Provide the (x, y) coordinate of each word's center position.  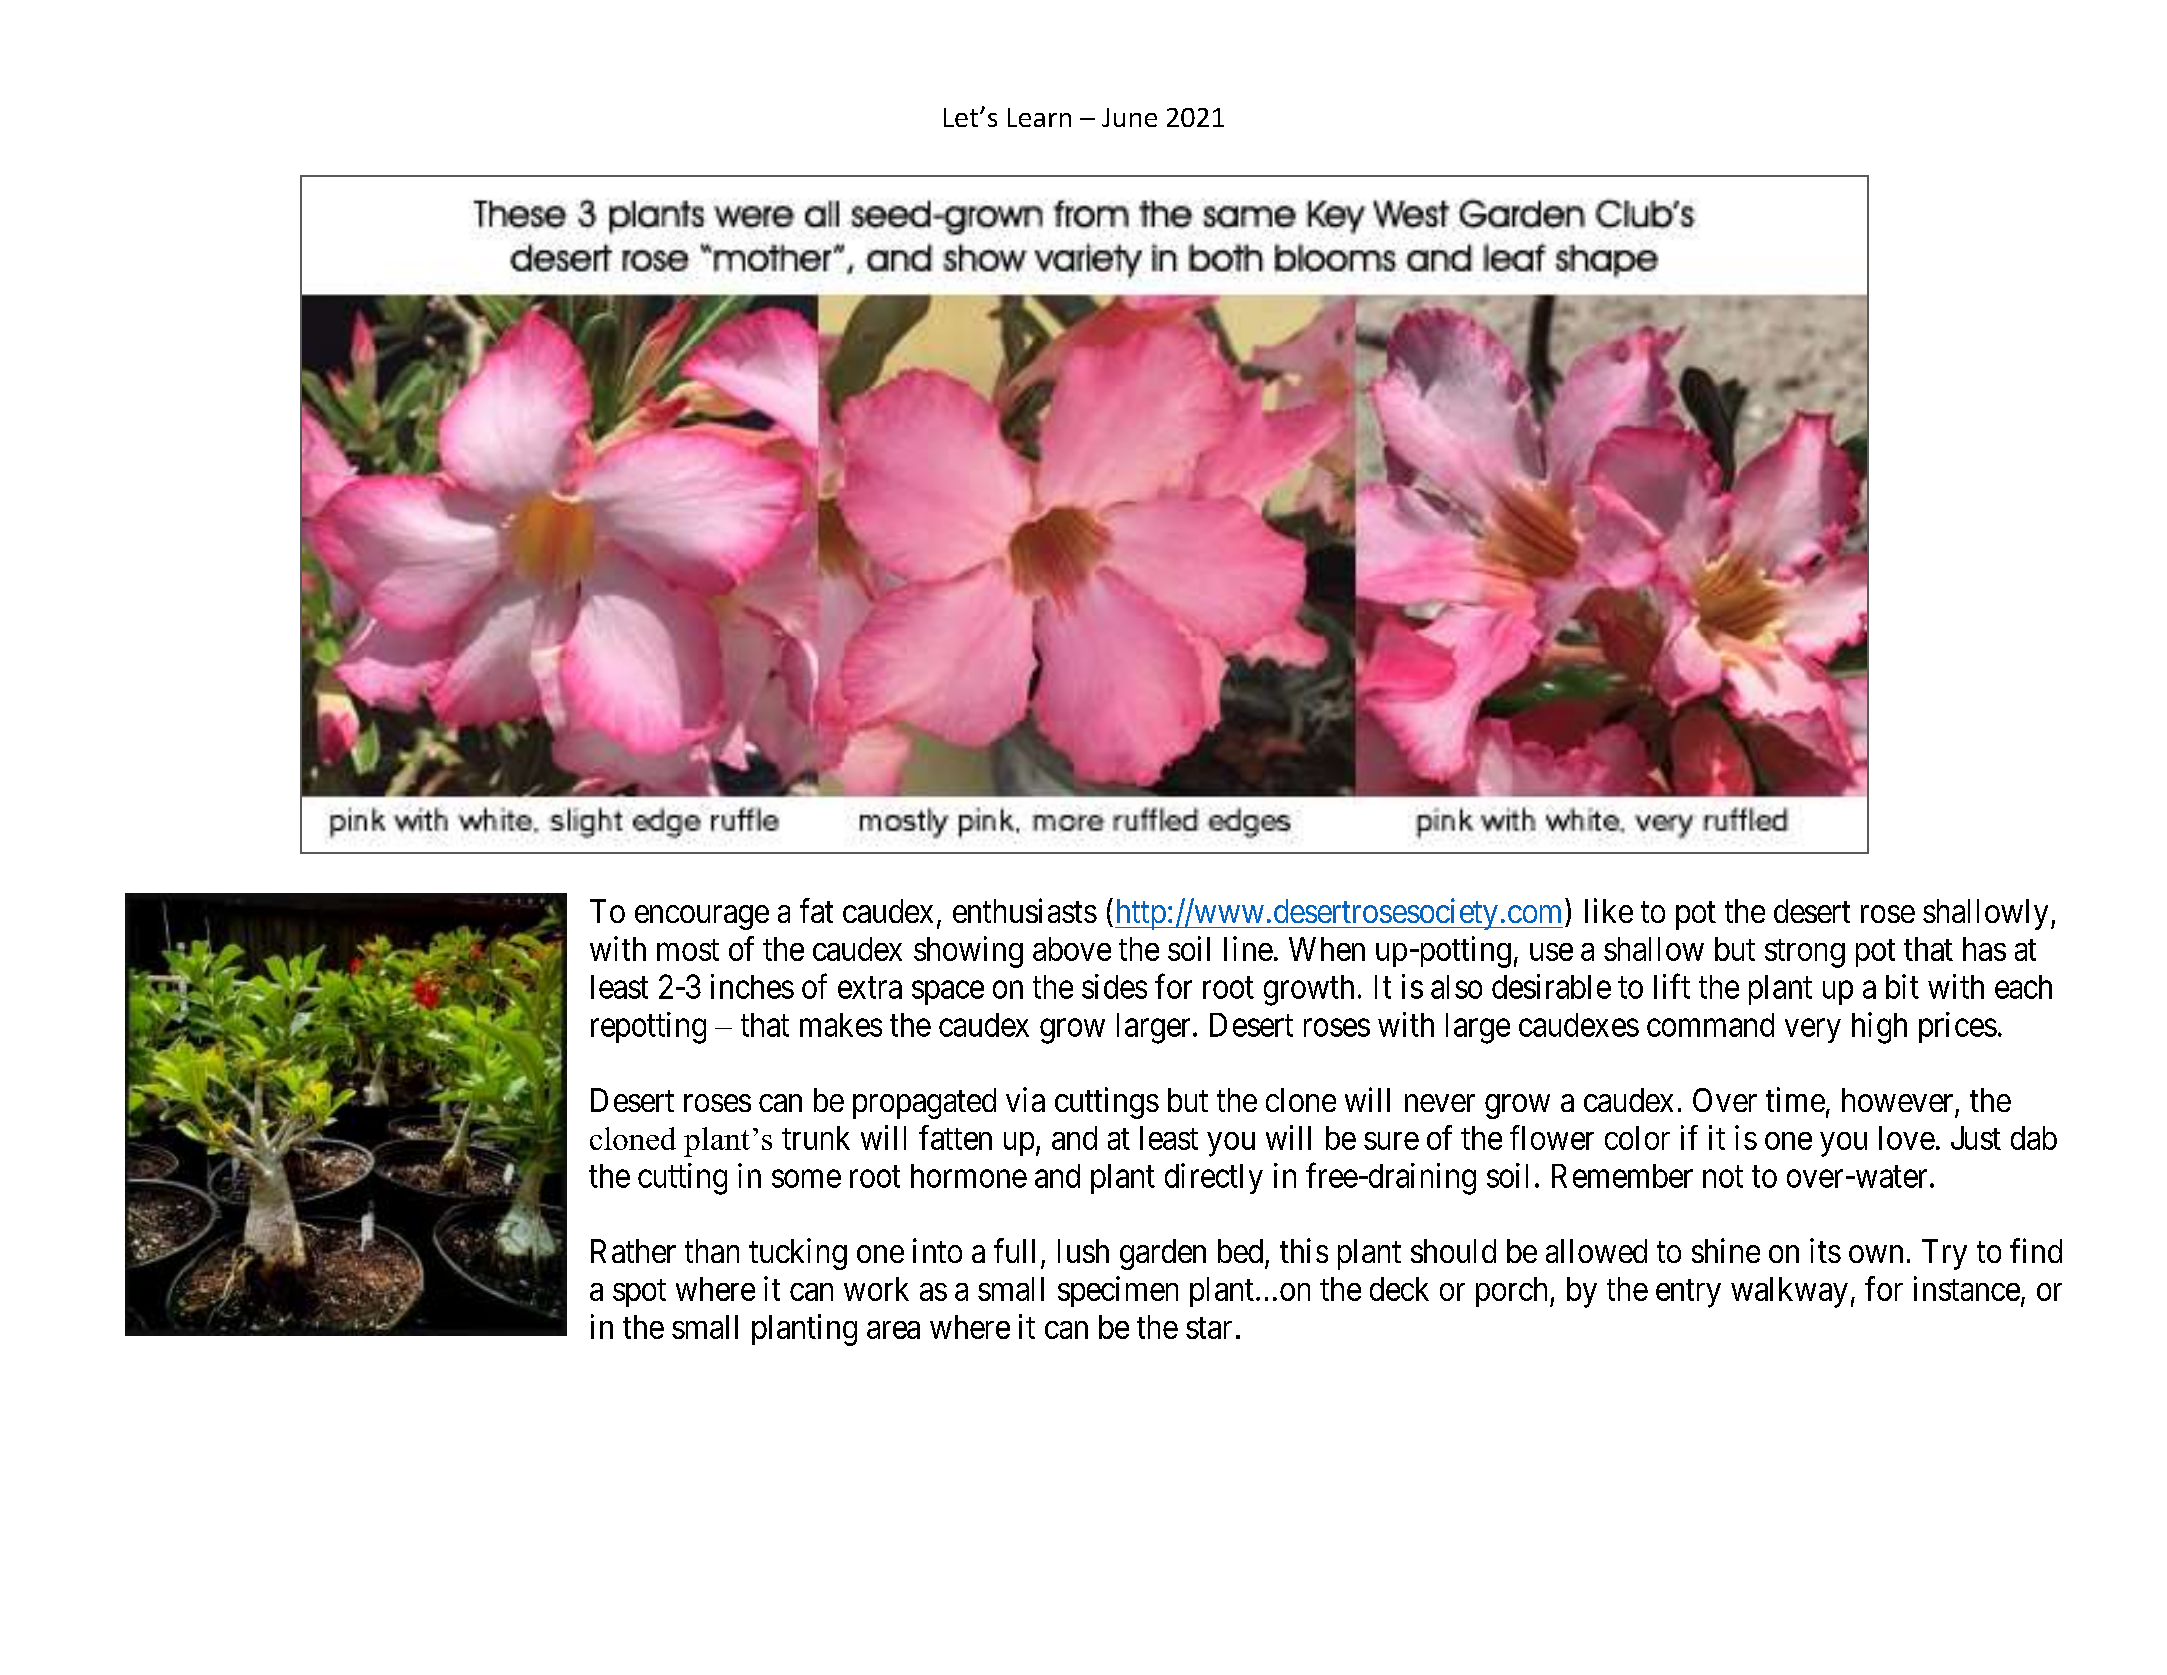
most (688, 950)
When (1327, 949)
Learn (1039, 117)
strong (1805, 953)
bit (1902, 986)
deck (1399, 1289)
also (1456, 987)
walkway (1789, 1292)
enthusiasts (1025, 910)
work (876, 1289)
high (1879, 1028)
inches (752, 986)
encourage (702, 917)
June (1129, 117)
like (1609, 910)
